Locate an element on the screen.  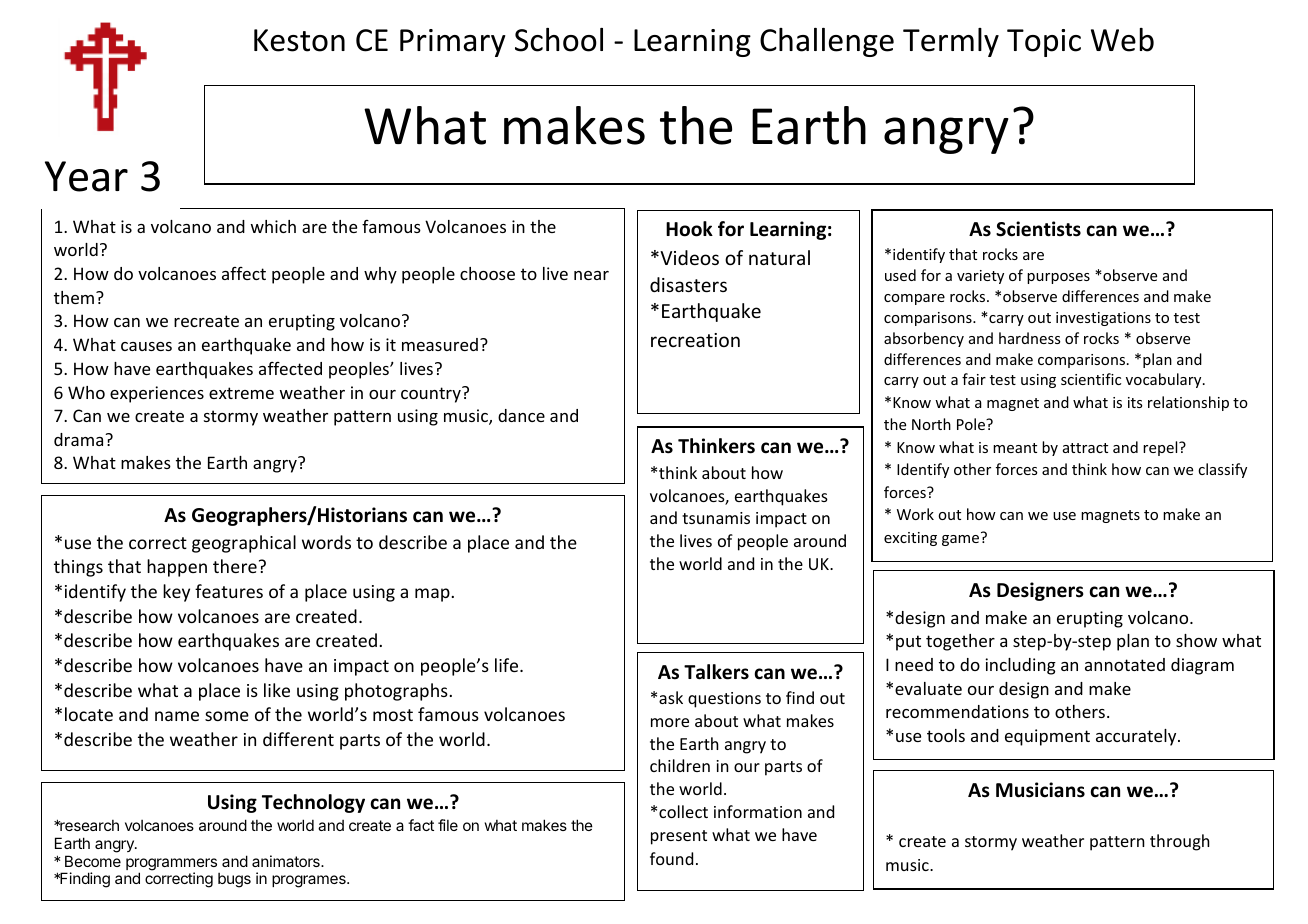
features is located at coordinates (229, 591).
